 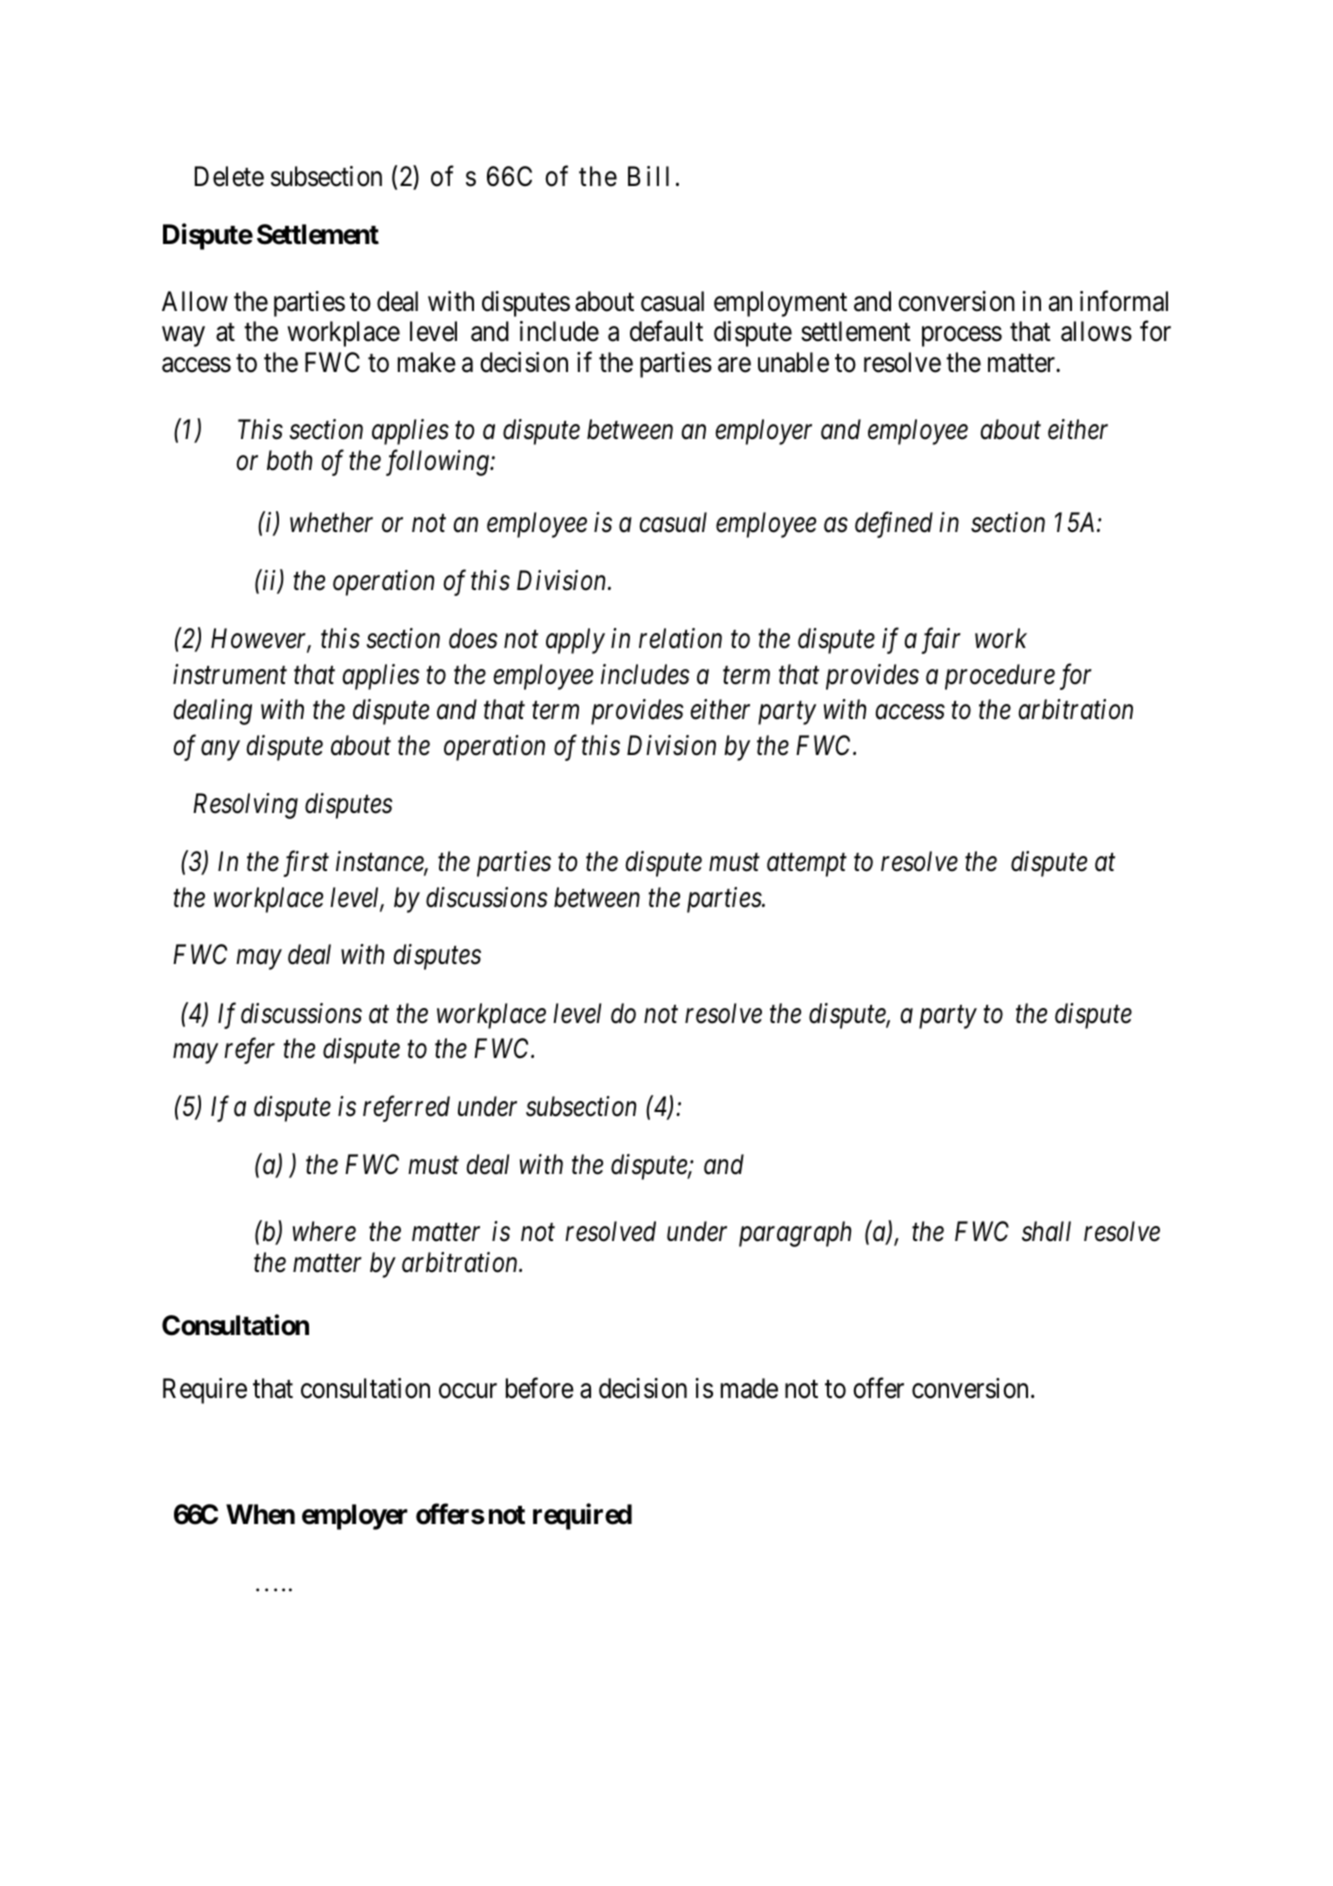 What do you see at coordinates (260, 1514) in the screenshot?
I see `When` at bounding box center [260, 1514].
